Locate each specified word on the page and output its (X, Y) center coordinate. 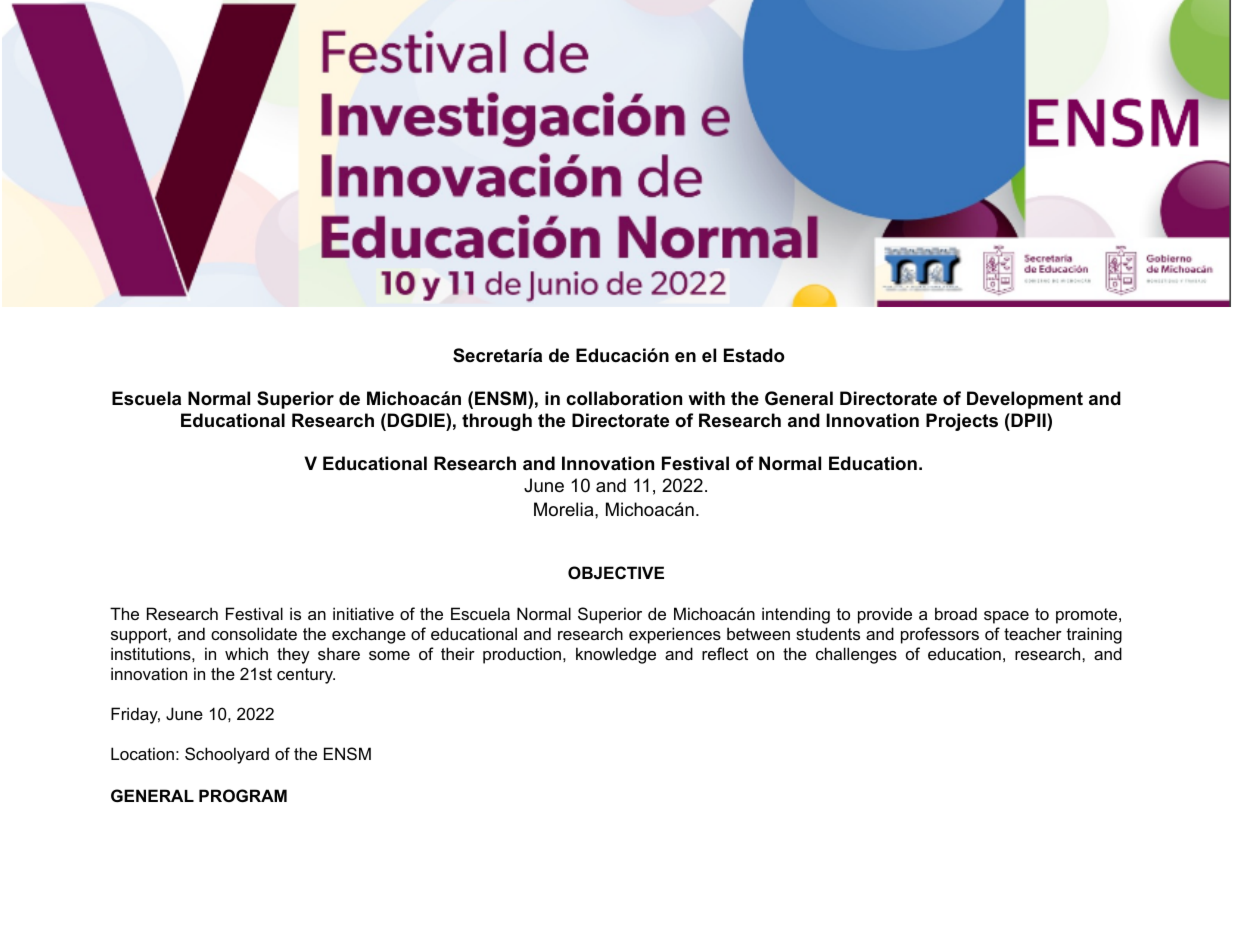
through (497, 422)
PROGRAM (243, 795)
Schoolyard (227, 755)
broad (956, 613)
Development (1025, 400)
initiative (363, 613)
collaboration (624, 398)
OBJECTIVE (616, 572)
